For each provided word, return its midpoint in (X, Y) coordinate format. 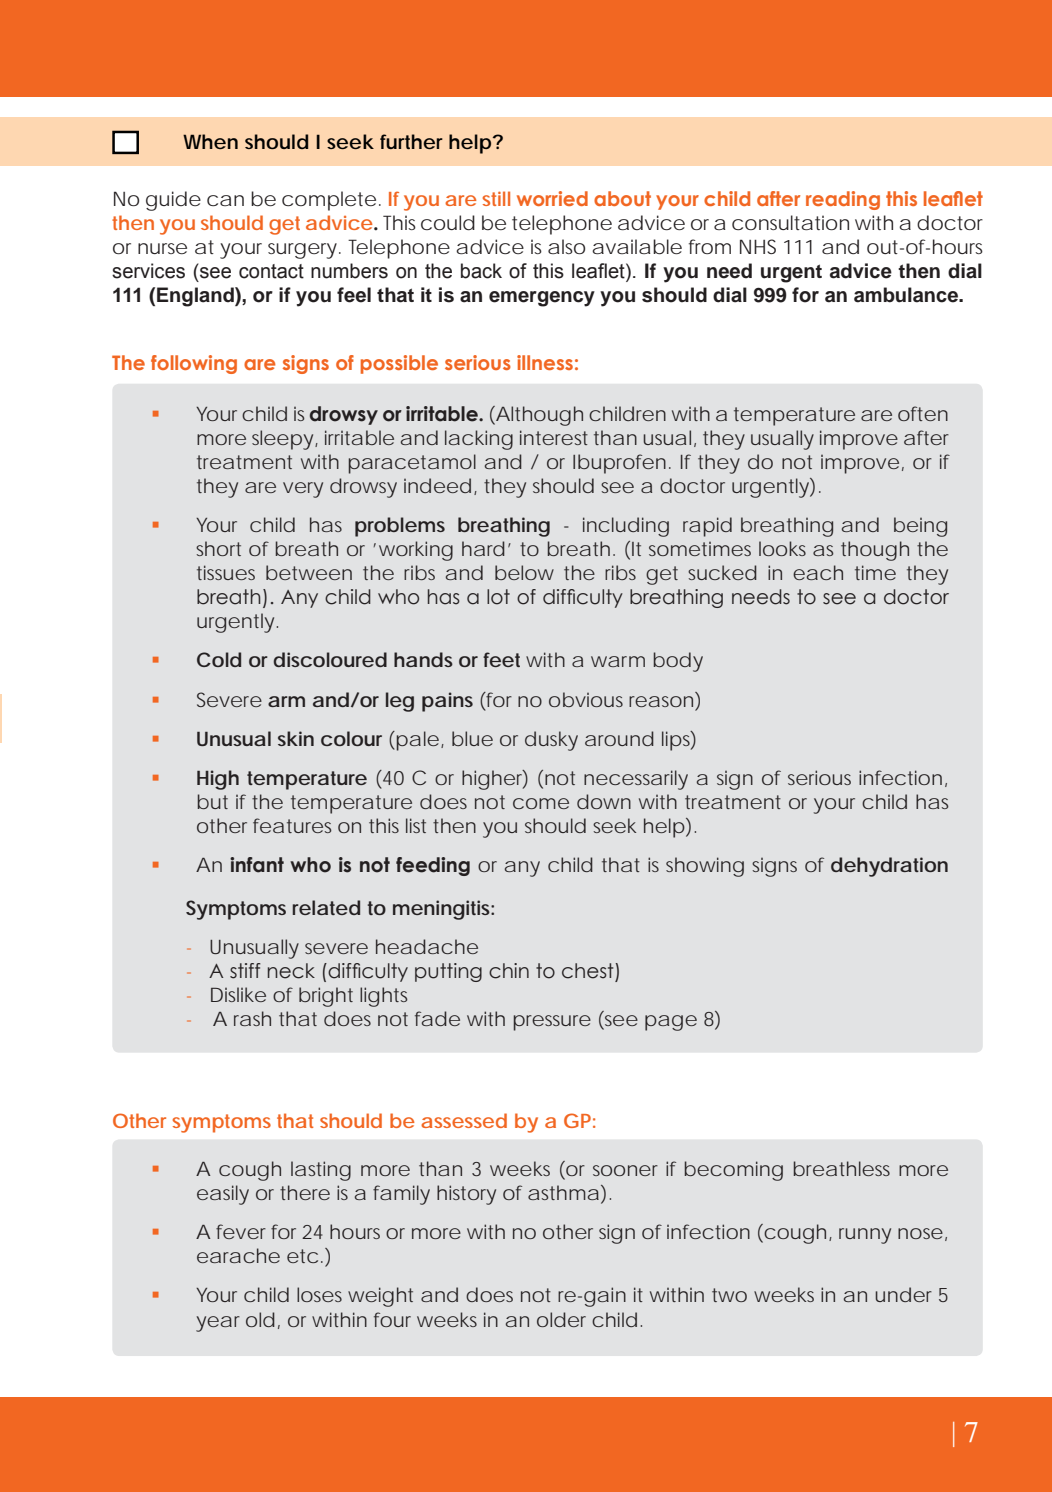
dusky (551, 741)
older (561, 1319)
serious (819, 777)
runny (865, 1236)
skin (296, 738)
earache (238, 1255)
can (225, 200)
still (496, 198)
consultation (790, 222)
